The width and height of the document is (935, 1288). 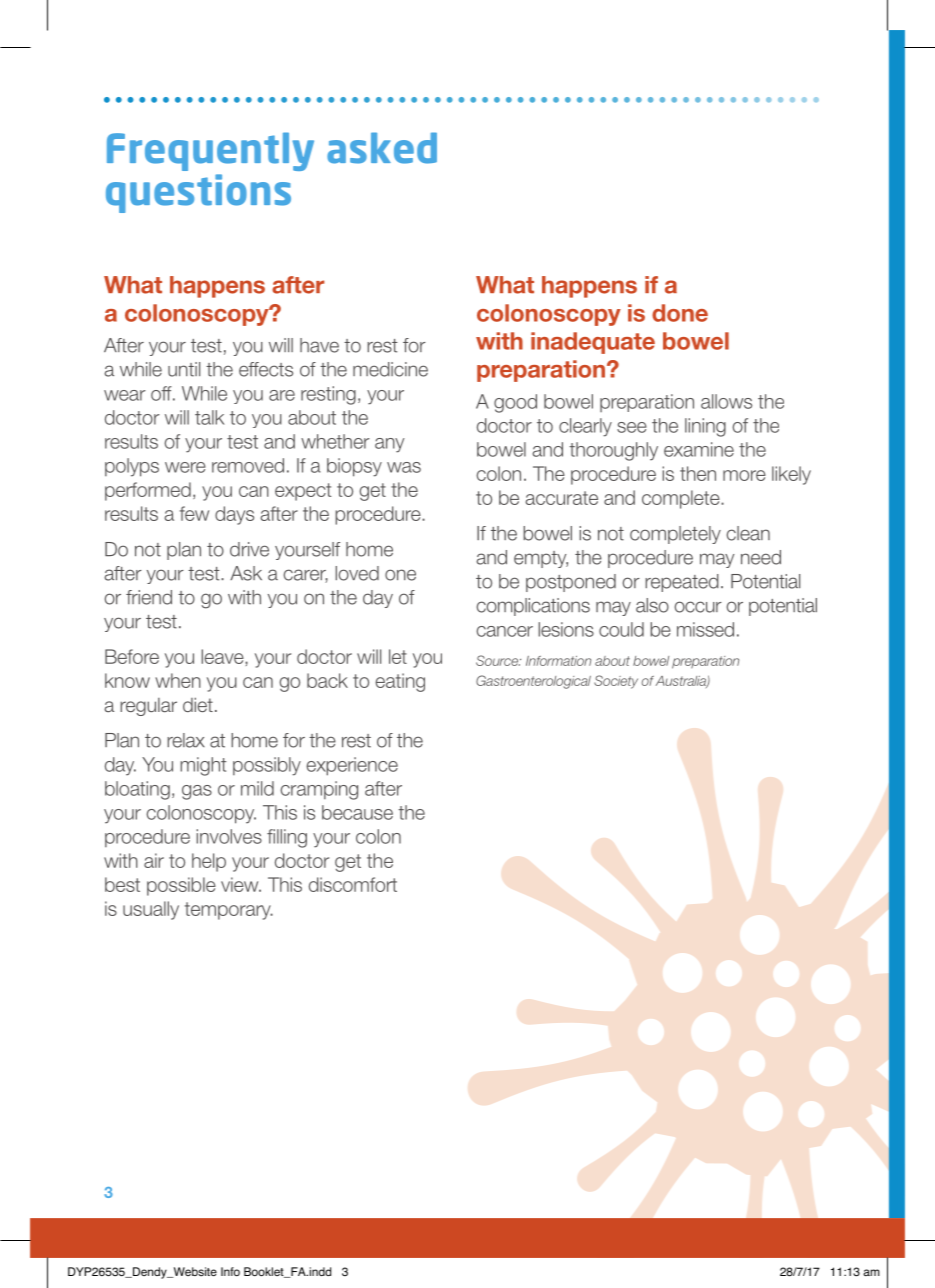 I want to click on possible, so click(x=181, y=886).
